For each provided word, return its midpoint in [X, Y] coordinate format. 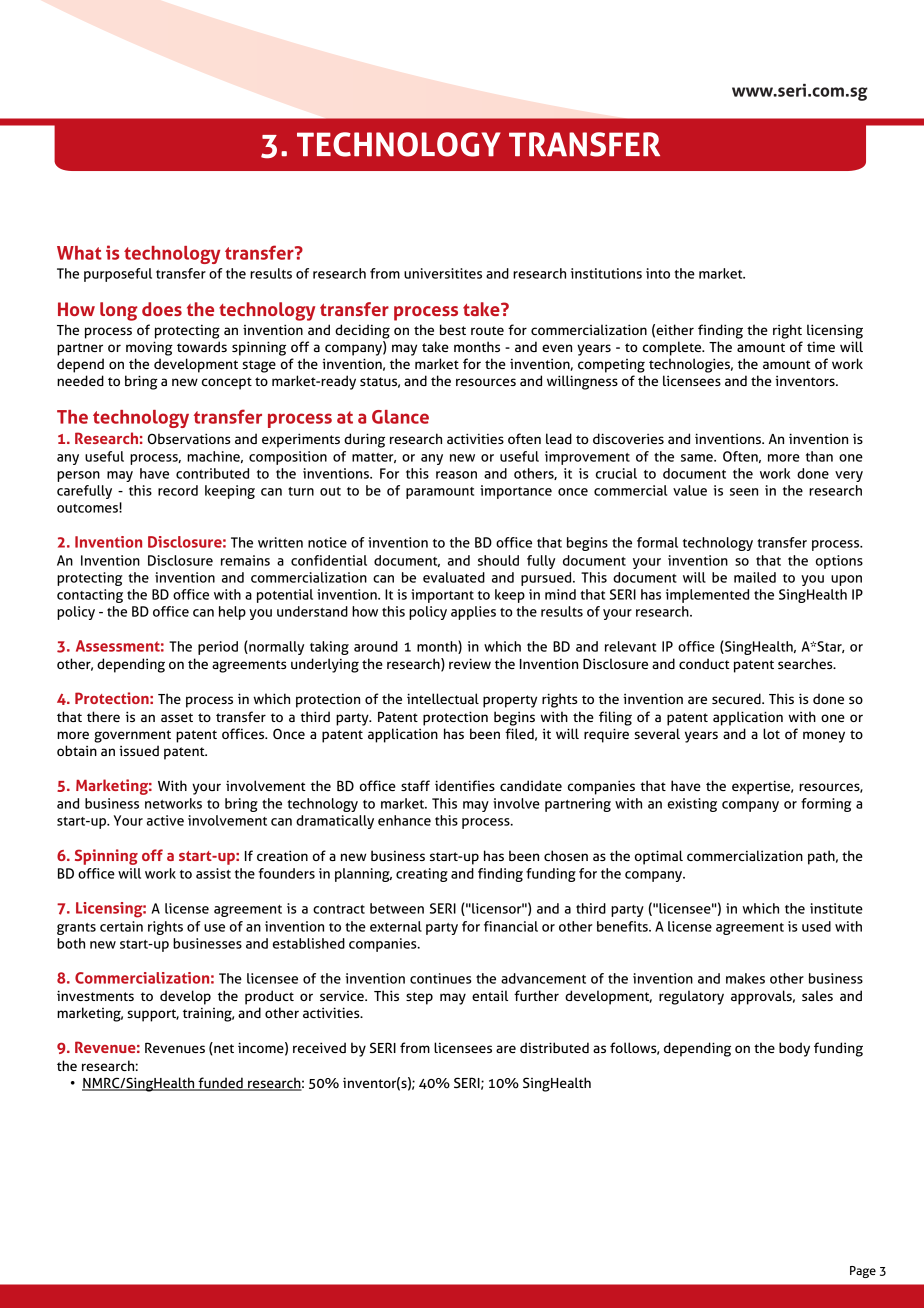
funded [220, 1084]
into [658, 273]
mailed [755, 577]
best [453, 329]
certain [121, 926]
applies [473, 613]
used [816, 926]
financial [511, 926]
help [232, 613]
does [162, 309]
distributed [554, 1047]
